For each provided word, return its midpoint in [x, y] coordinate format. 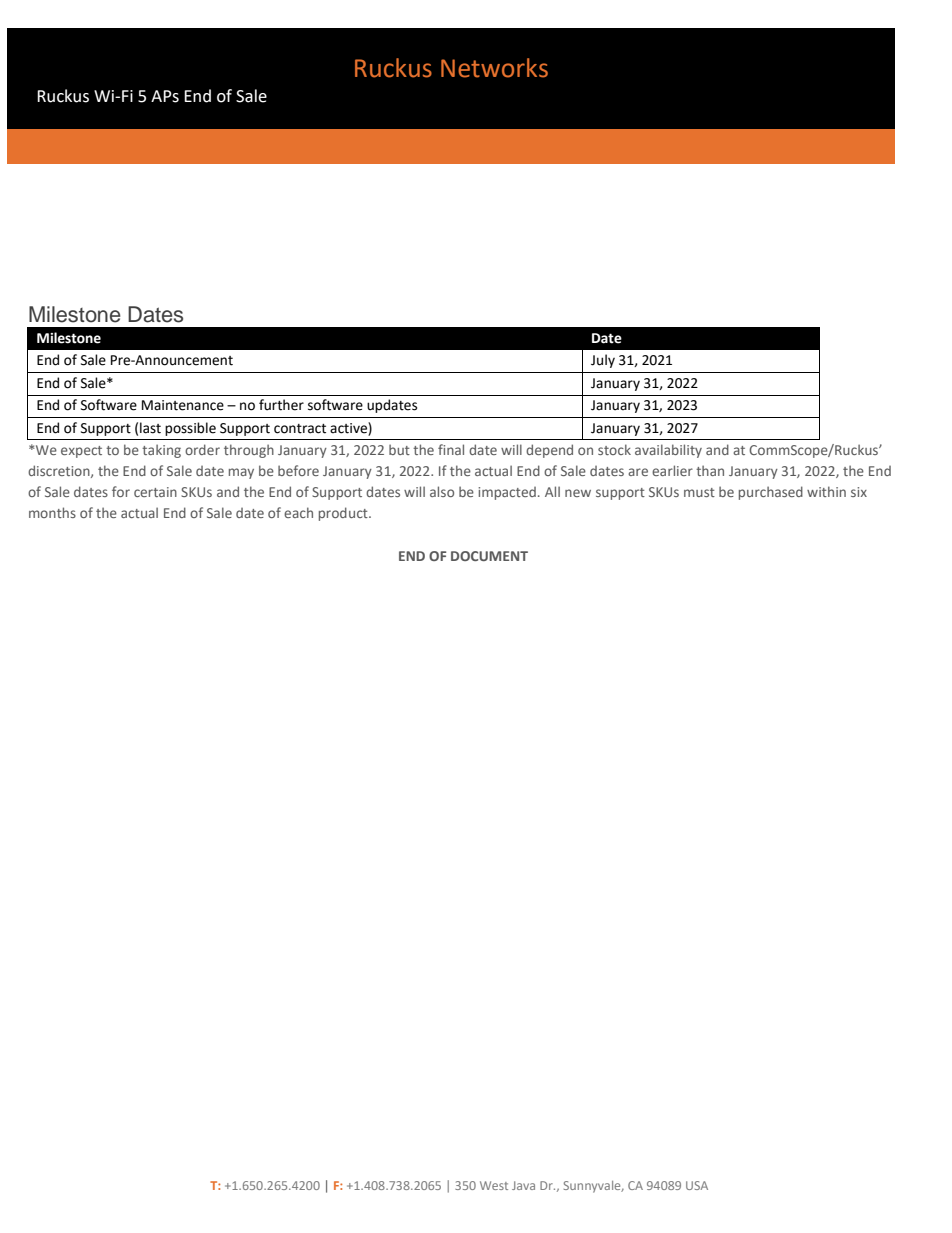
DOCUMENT [489, 556]
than [710, 470]
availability [668, 451]
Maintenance [183, 405]
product [344, 514]
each [298, 512]
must [699, 492]
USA [697, 1185]
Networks [494, 68]
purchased [771, 493]
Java [523, 1185]
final [451, 449]
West [494, 1185]
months [52, 512]
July [603, 361]
